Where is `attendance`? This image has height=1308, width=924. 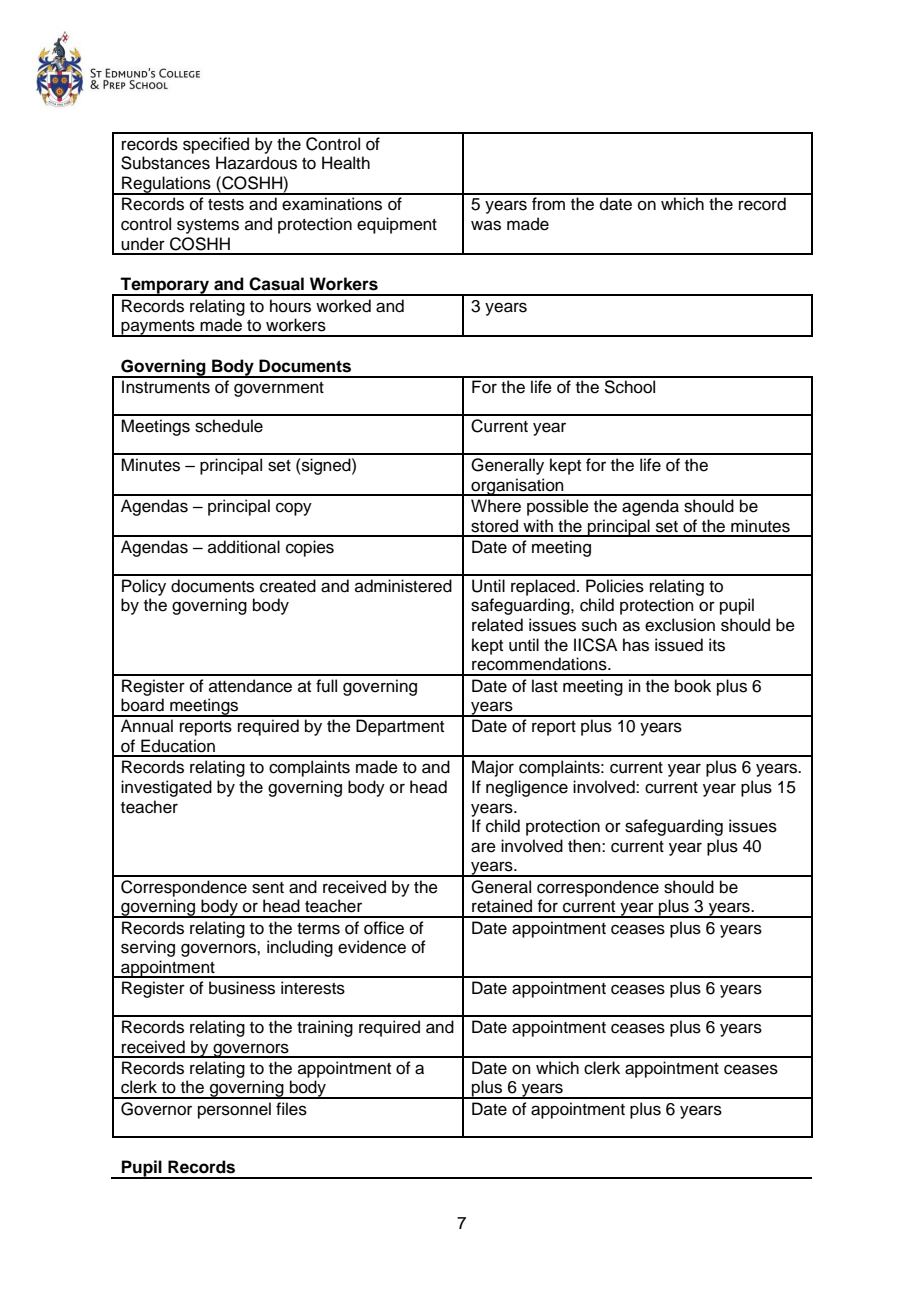 attendance is located at coordinates (250, 686).
